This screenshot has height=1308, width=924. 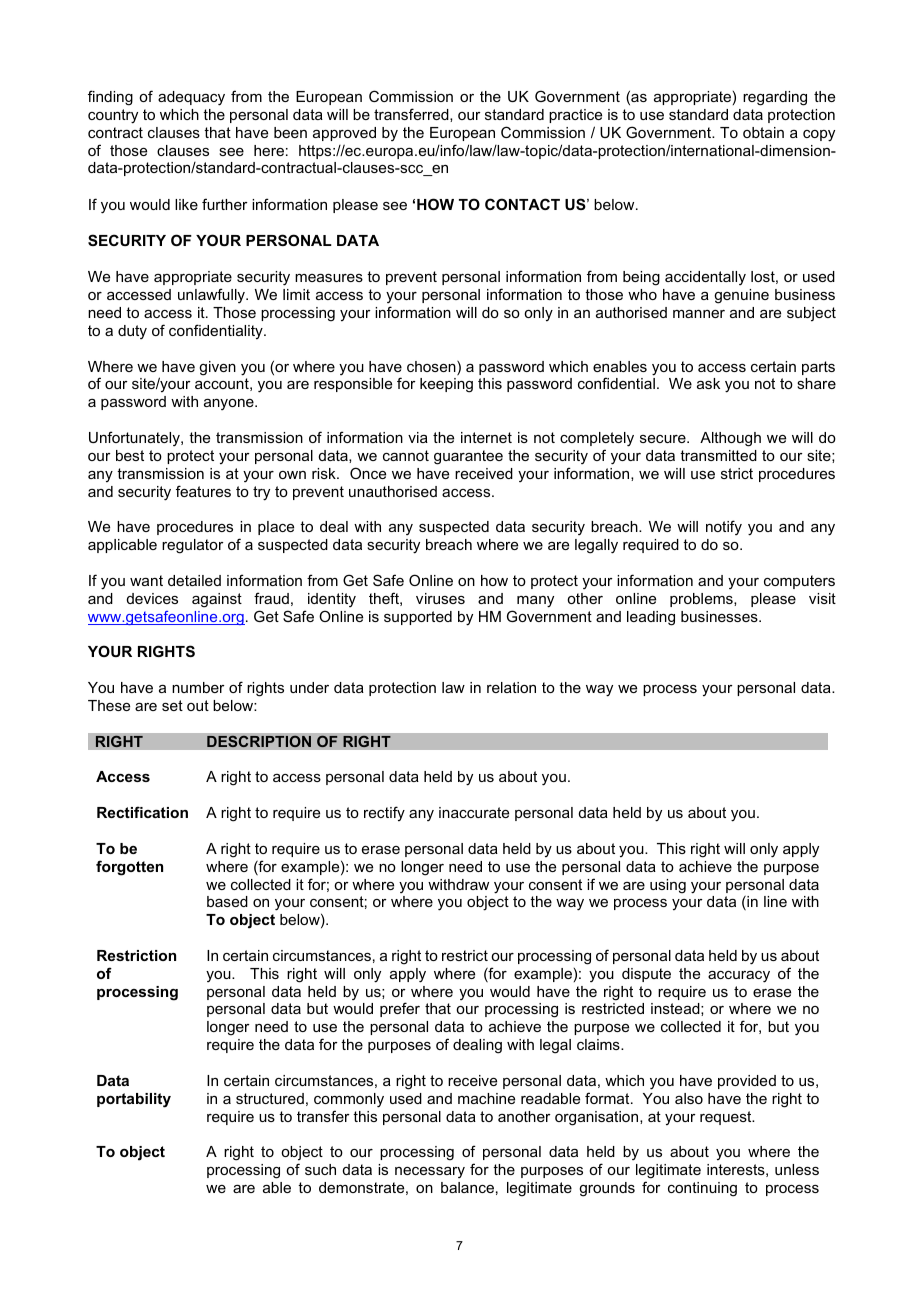 I want to click on transmitted, so click(x=718, y=455).
